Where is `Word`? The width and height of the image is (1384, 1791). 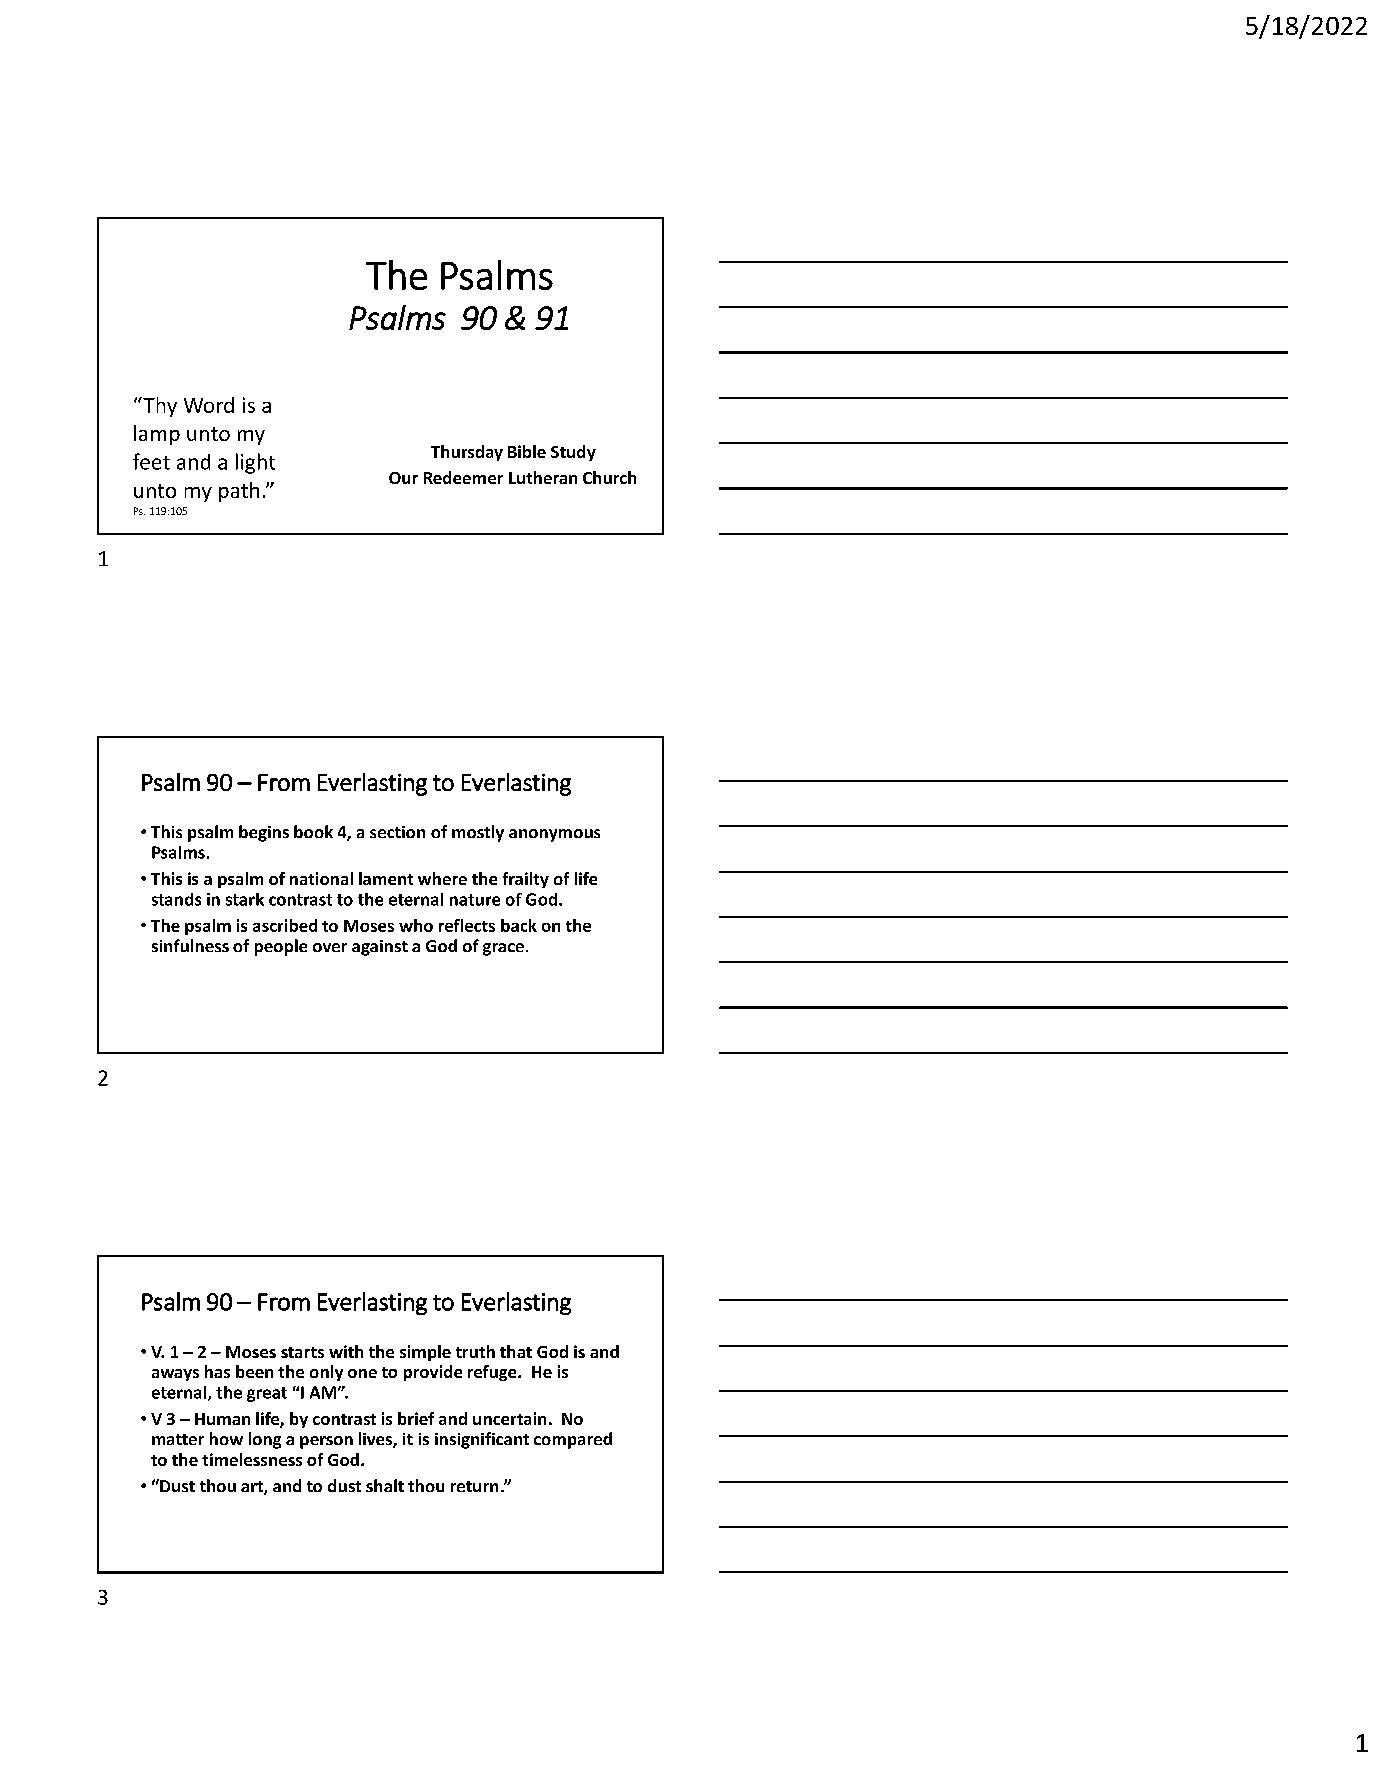 Word is located at coordinates (209, 405).
